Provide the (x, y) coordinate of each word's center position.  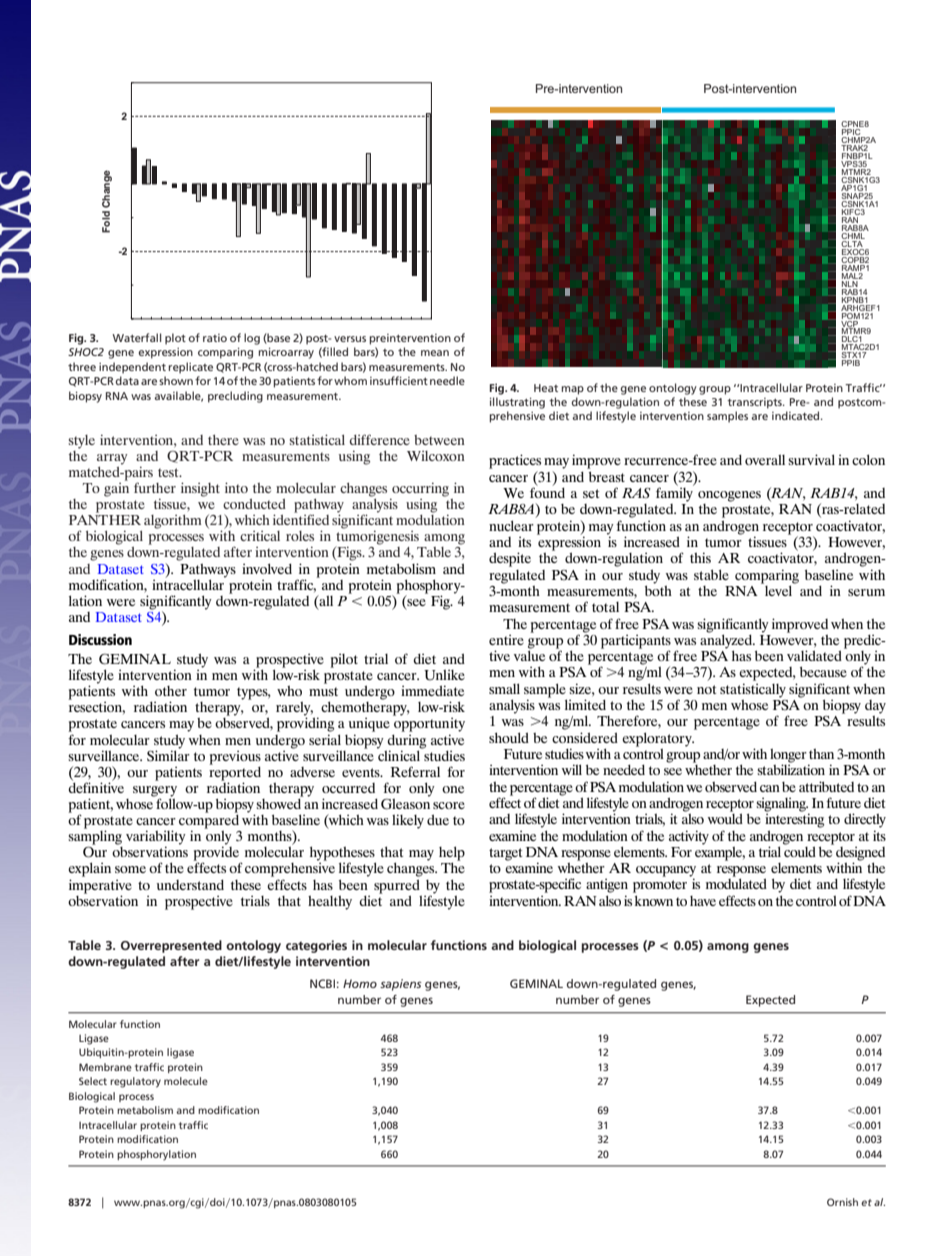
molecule (186, 1081)
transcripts (755, 403)
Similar (168, 755)
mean (435, 353)
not (706, 689)
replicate (190, 368)
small (504, 688)
